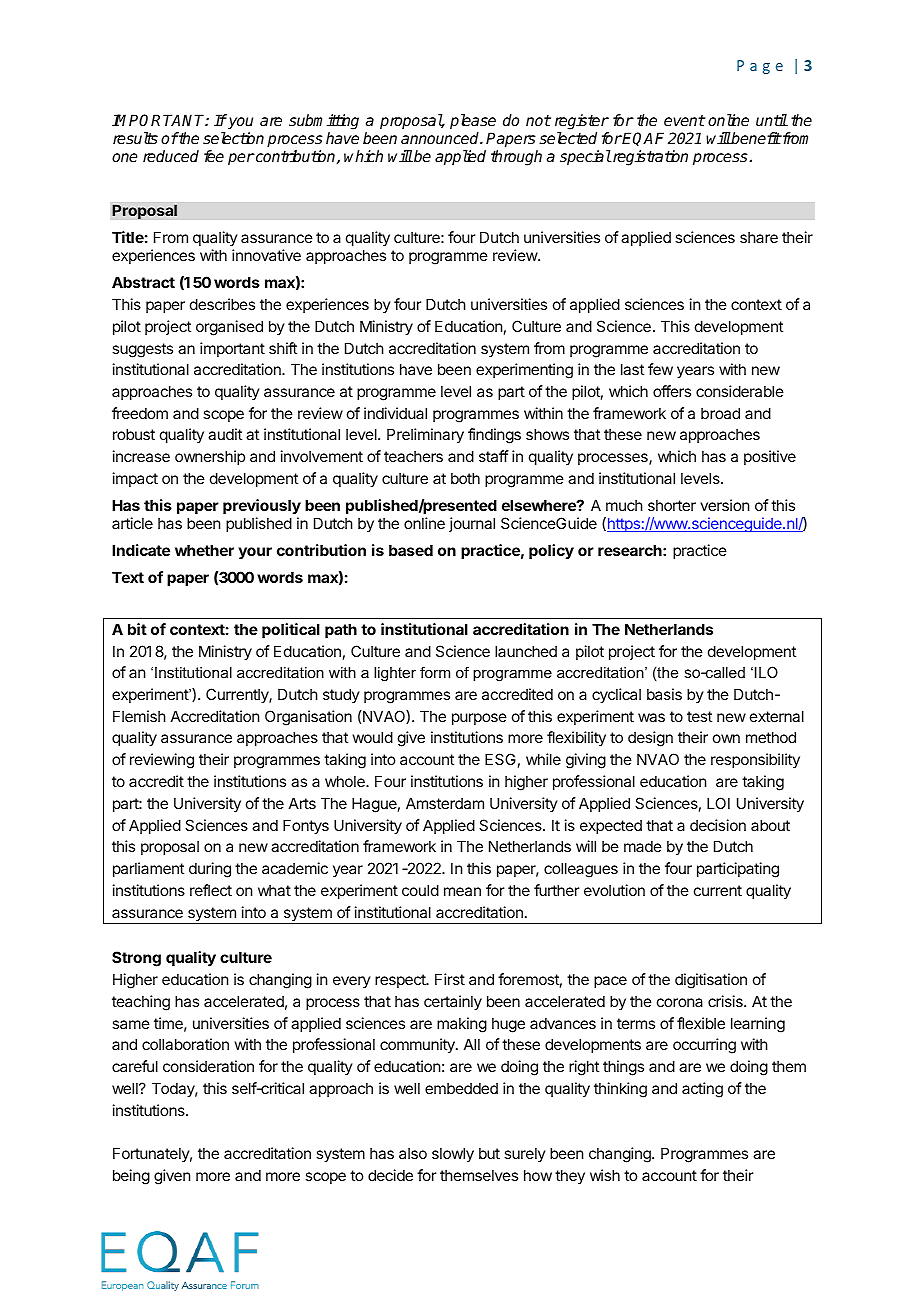 The image size is (924, 1308). Describe the element at coordinates (211, 890) in the page. I see `reflect` at that location.
